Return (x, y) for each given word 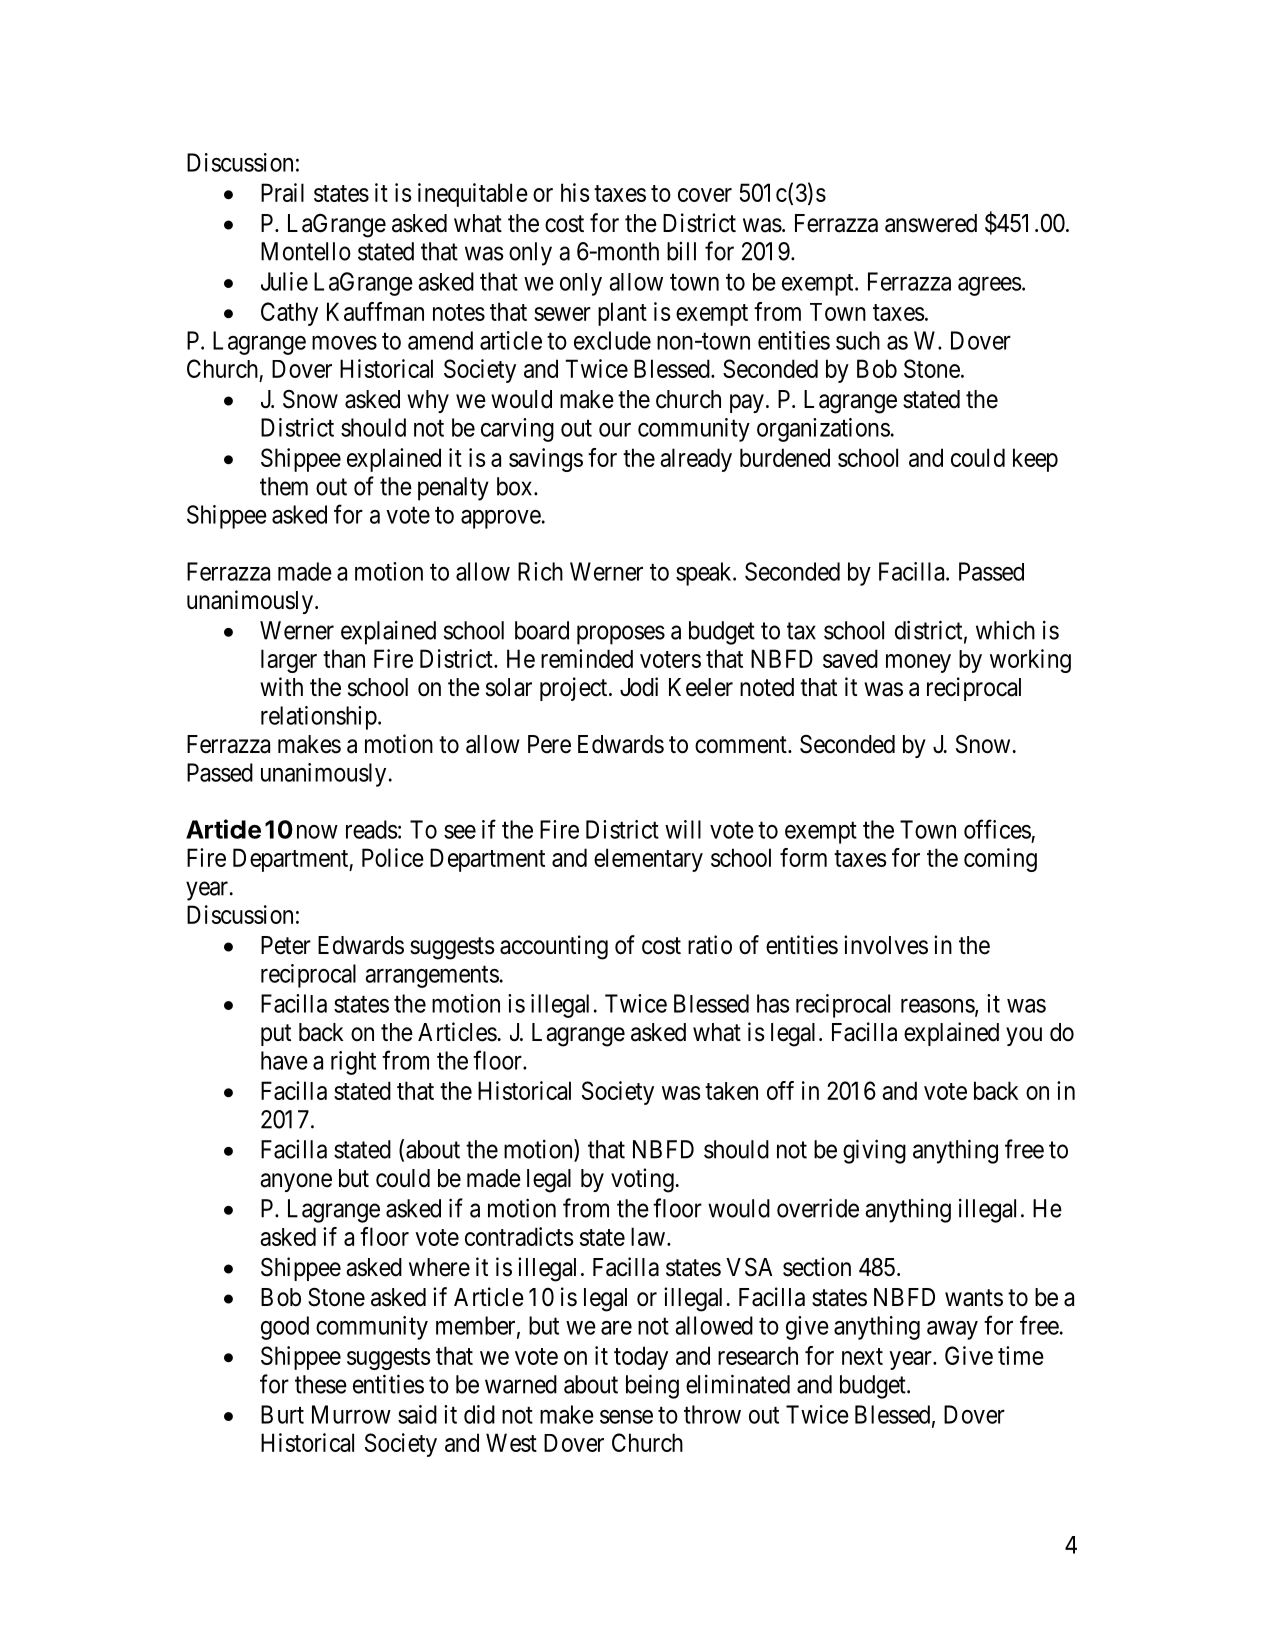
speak (705, 574)
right (353, 1063)
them (284, 486)
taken (731, 1091)
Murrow (351, 1414)
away (952, 1330)
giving (874, 1151)
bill (681, 251)
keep (1035, 460)
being (652, 1386)
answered (931, 223)
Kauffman (375, 311)
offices (997, 829)
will (683, 829)
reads (372, 829)
